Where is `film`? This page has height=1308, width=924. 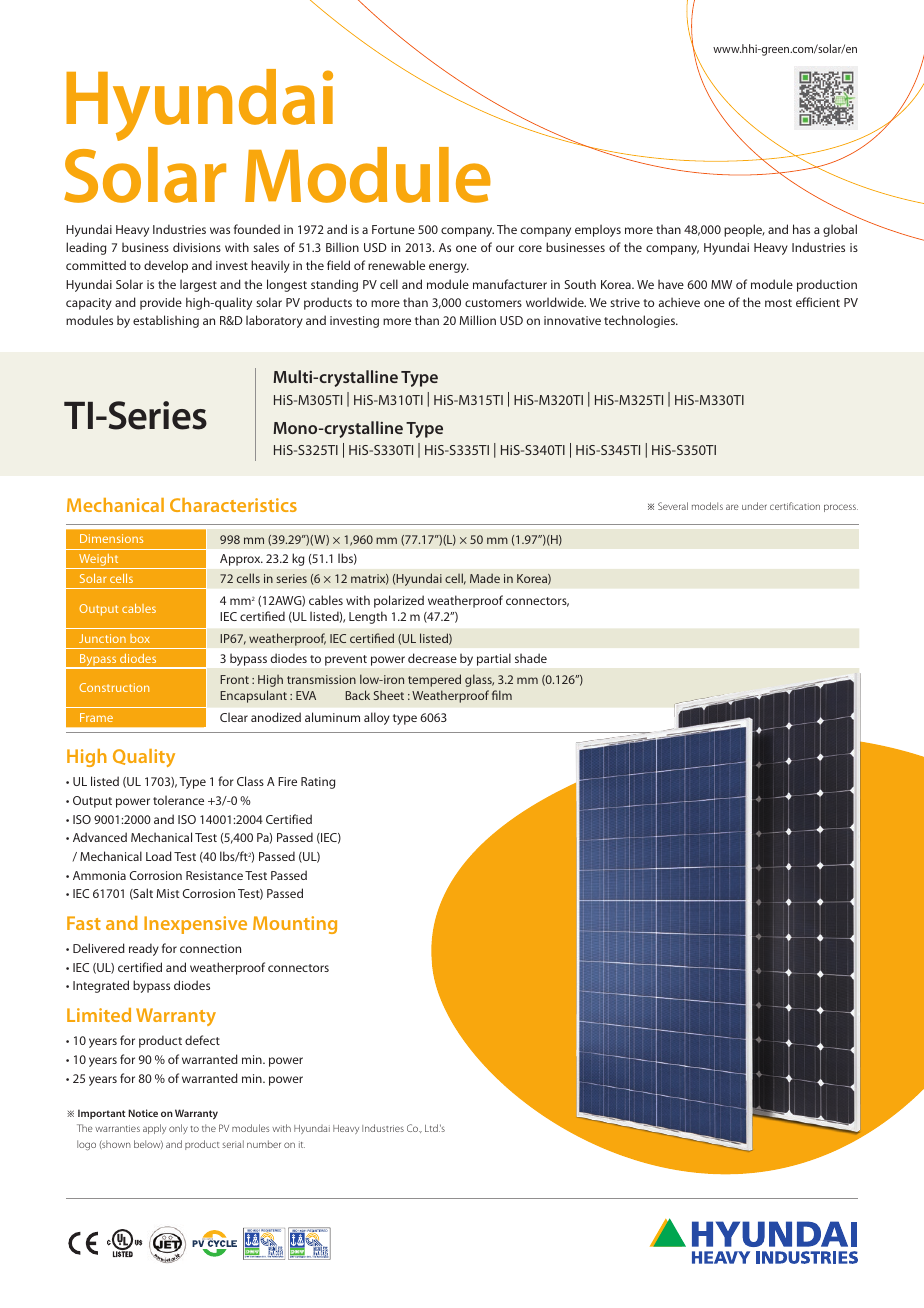 film is located at coordinates (502, 695).
